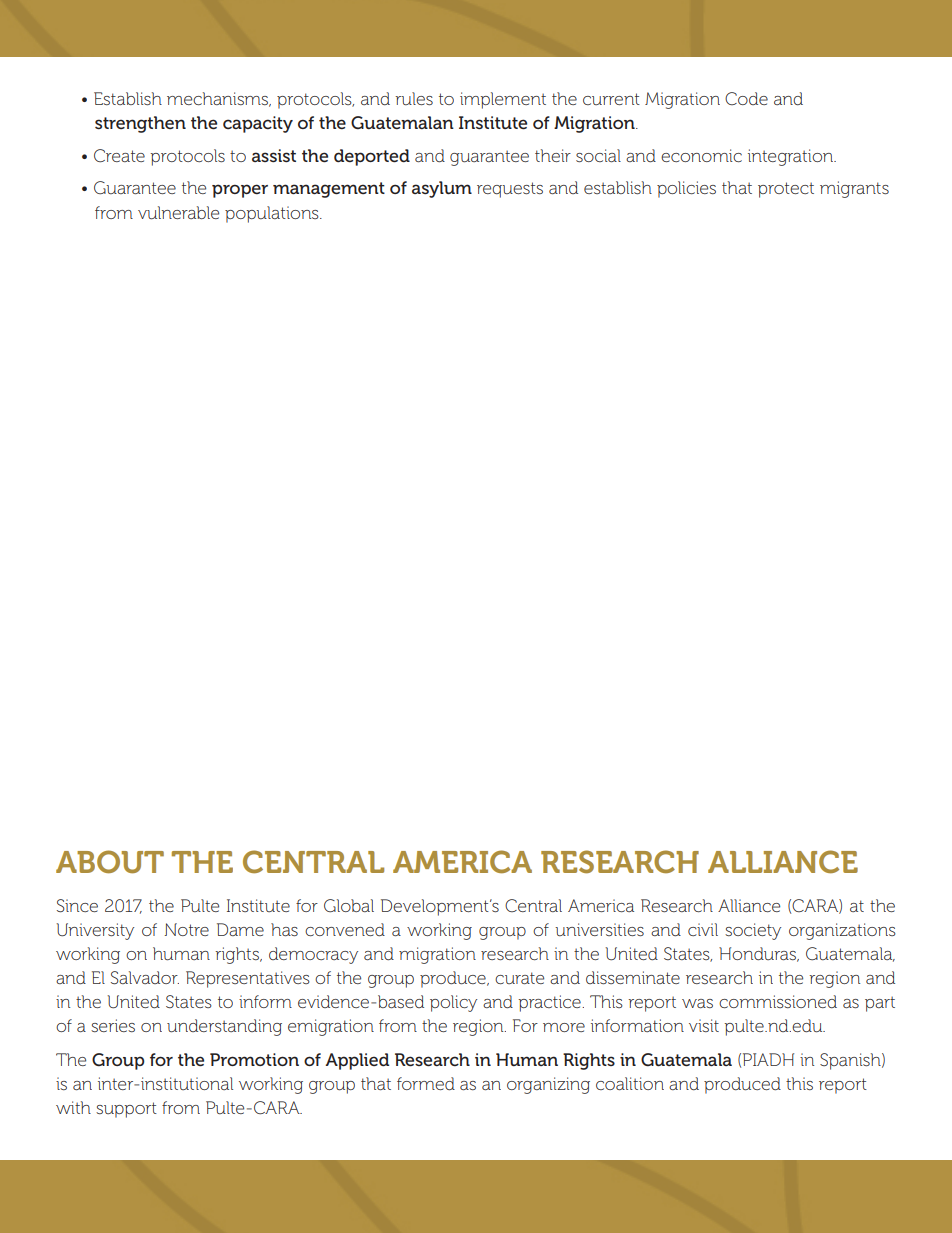 This page has height=1233, width=952. I want to click on protect, so click(786, 190).
